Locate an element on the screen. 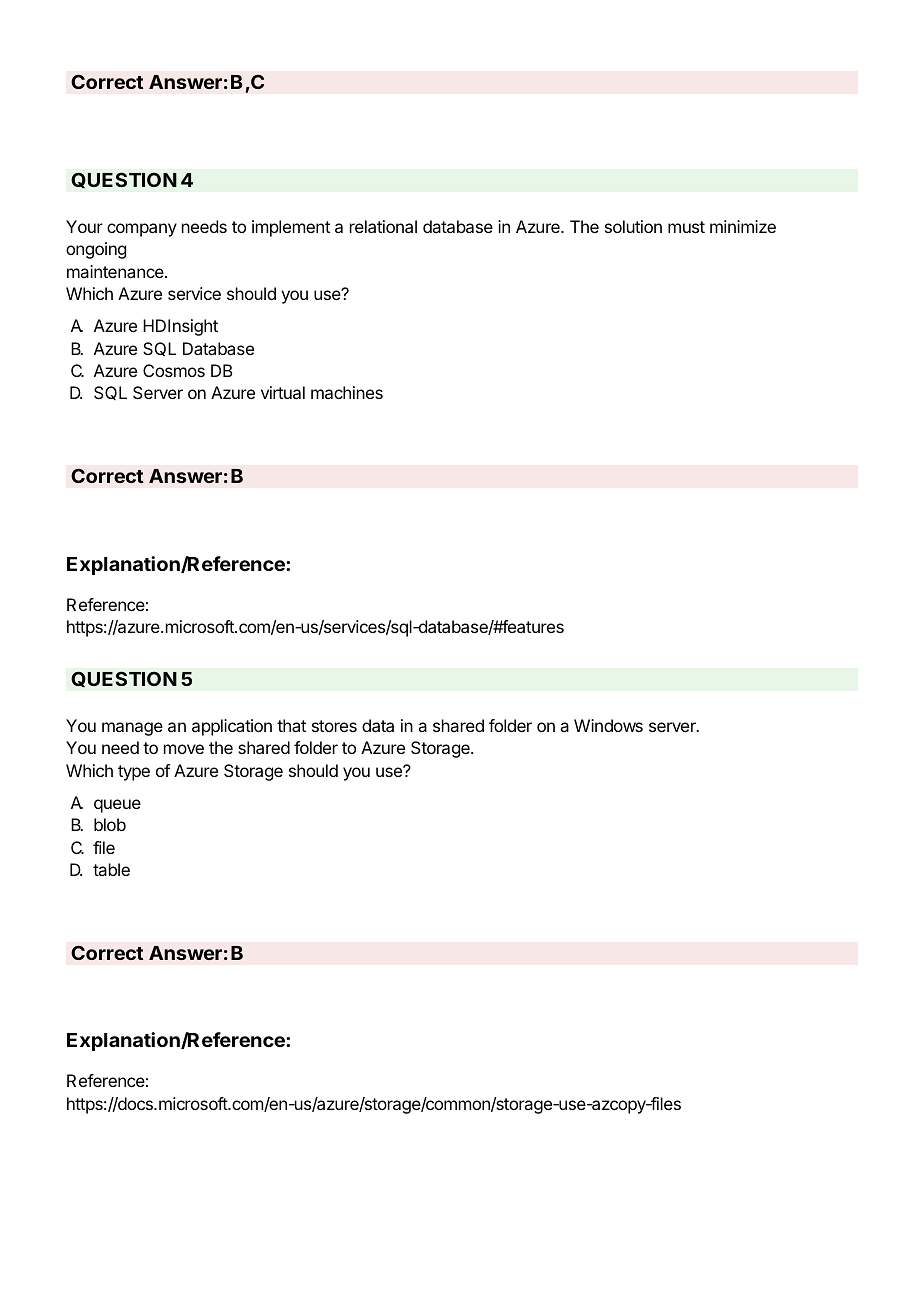  virtual is located at coordinates (283, 392).
